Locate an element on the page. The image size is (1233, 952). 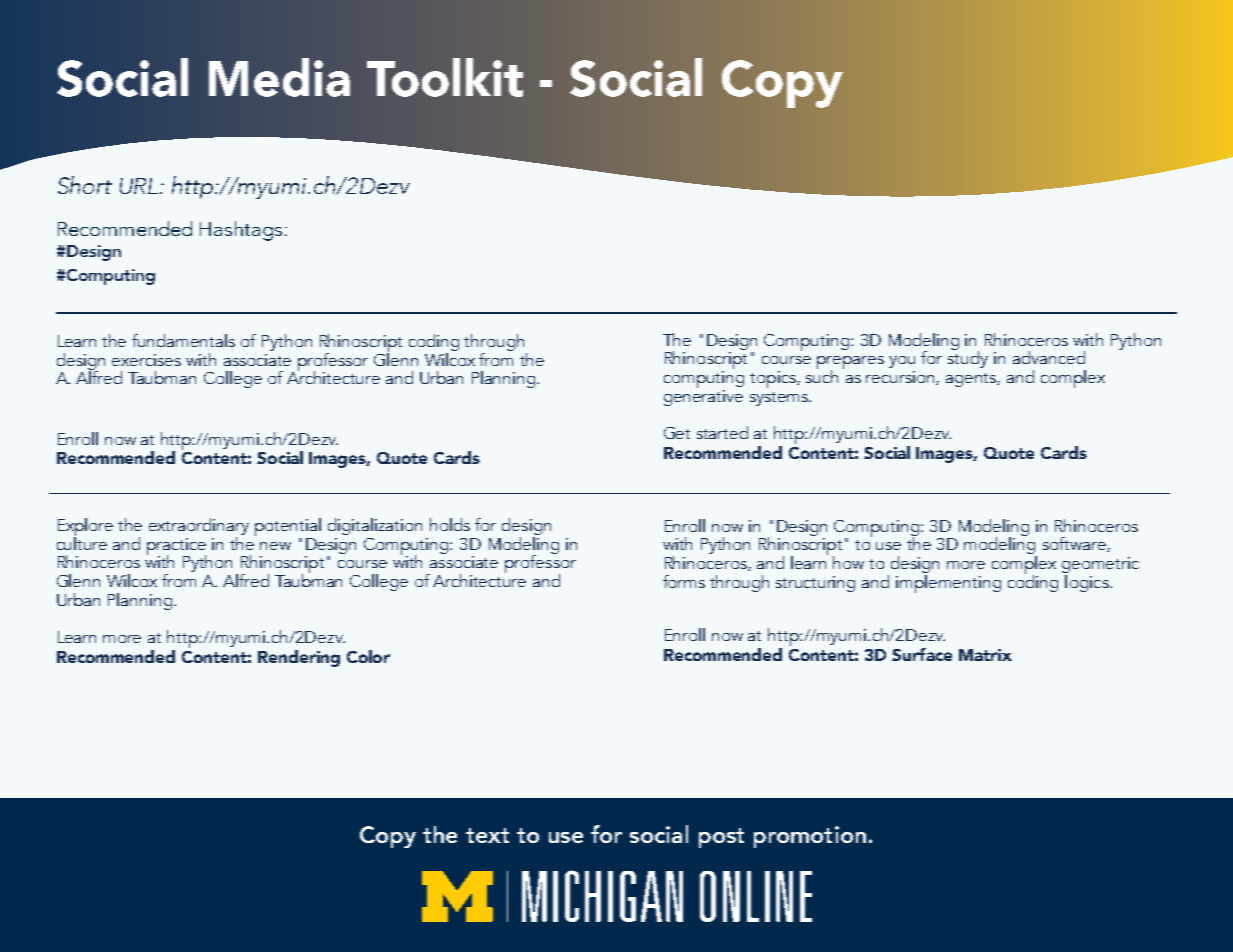
advanced is located at coordinates (1049, 357).
